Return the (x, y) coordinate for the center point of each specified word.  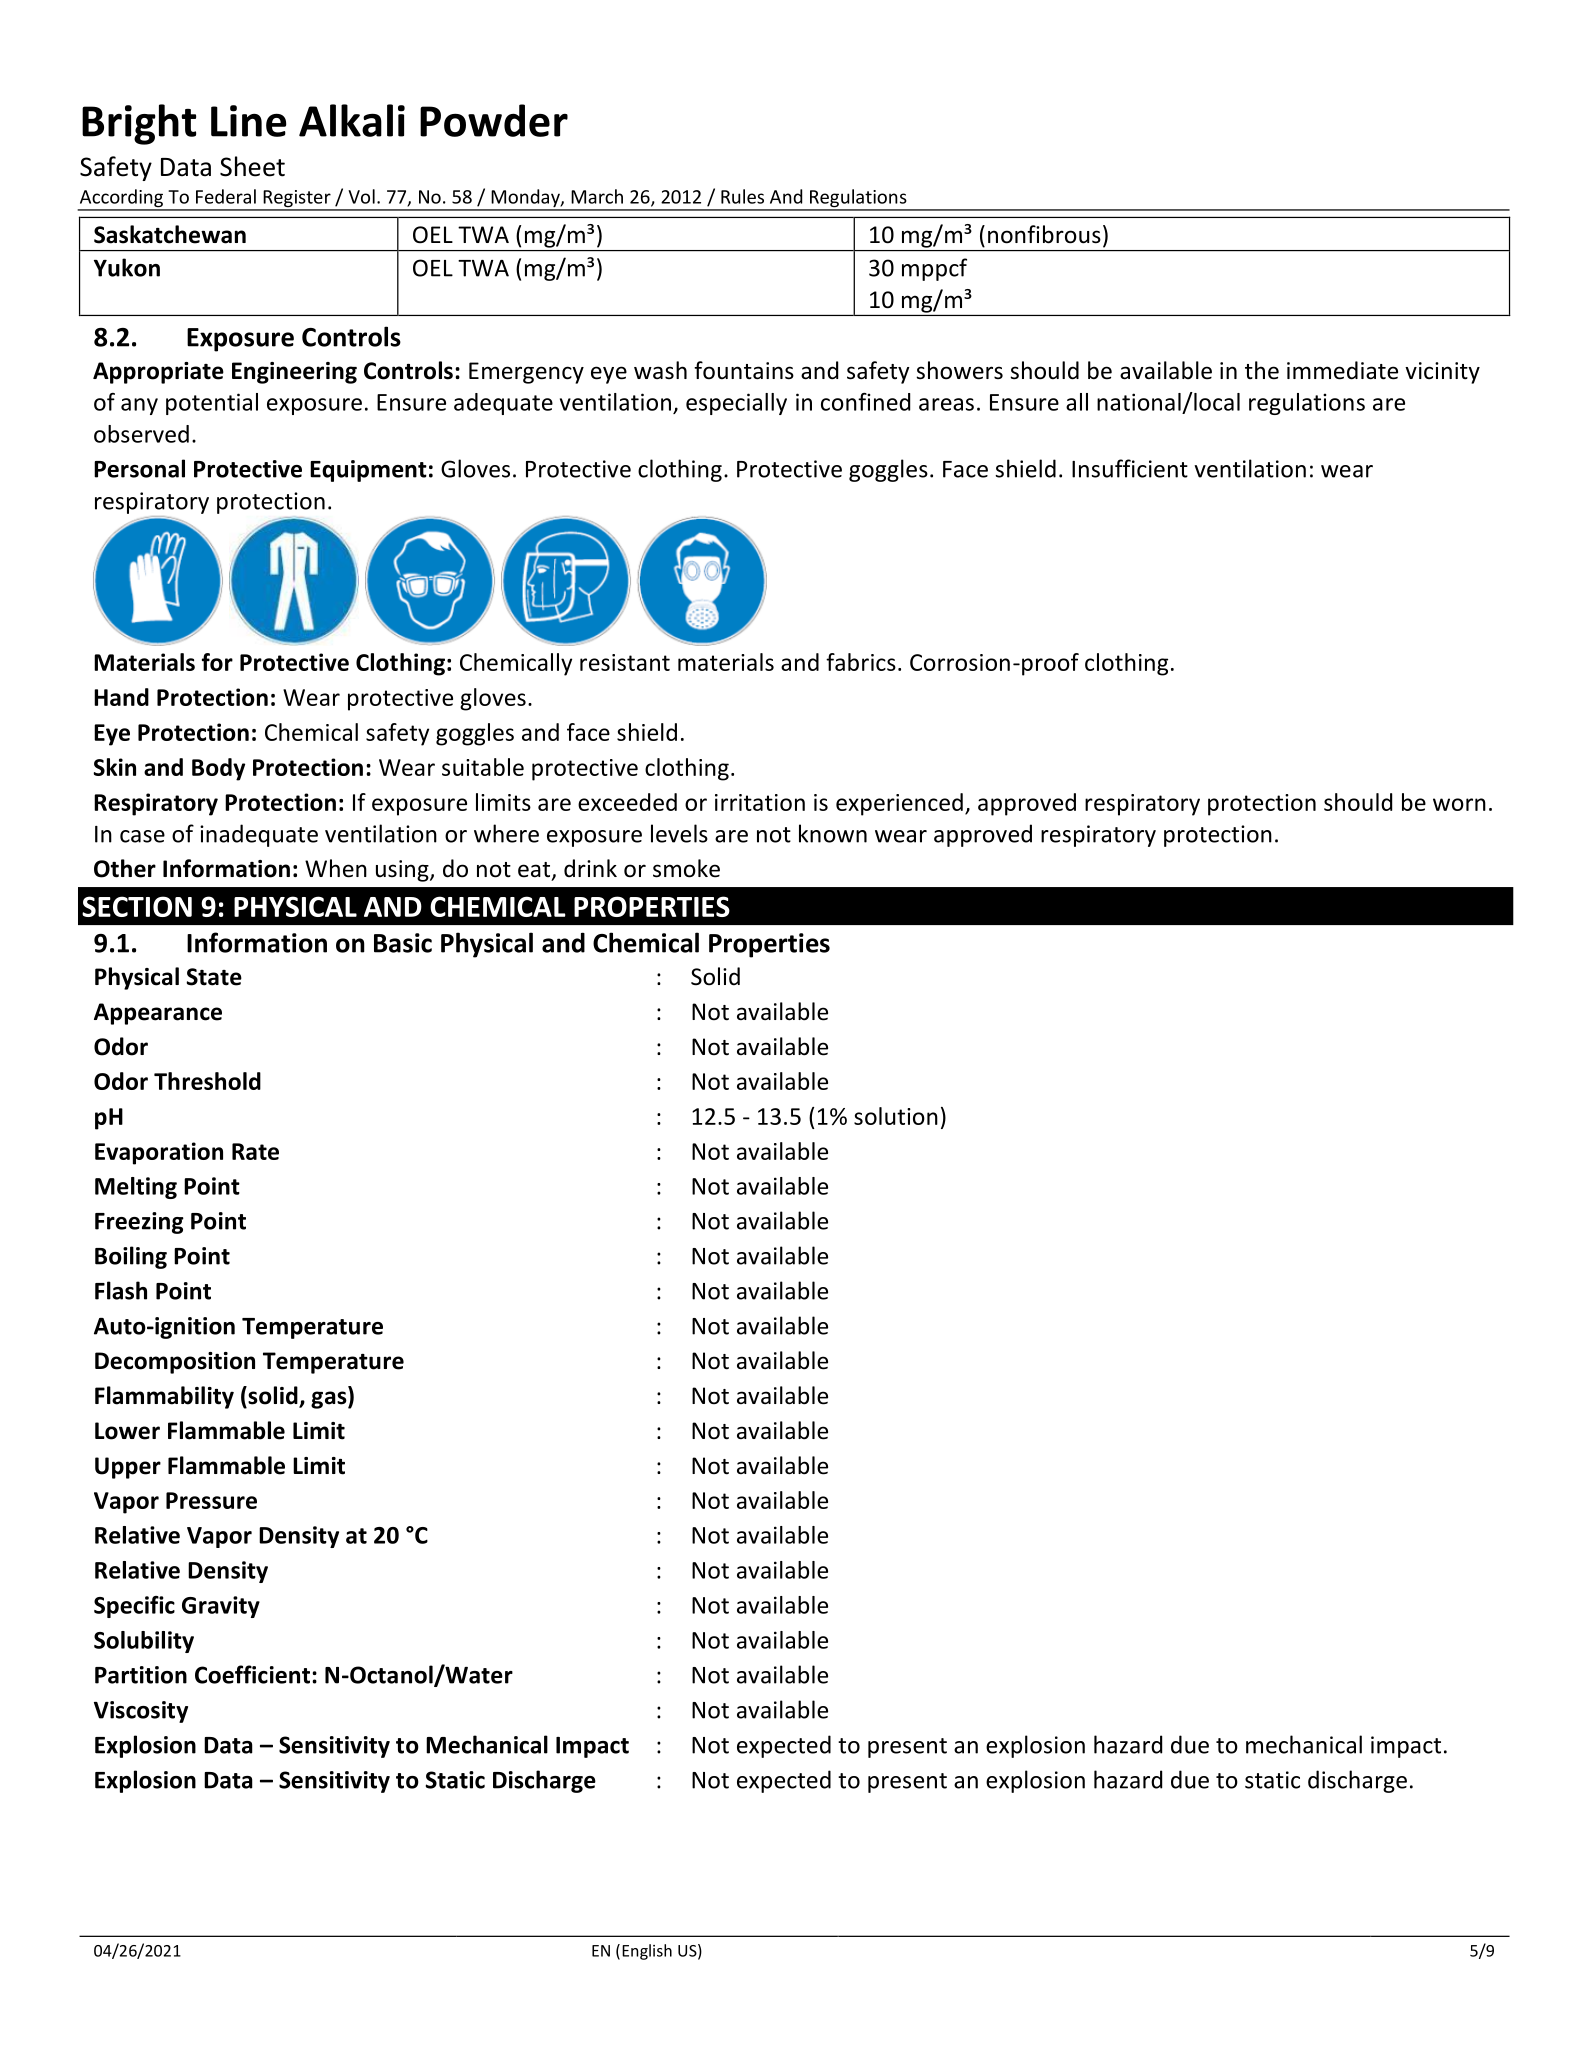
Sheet (252, 166)
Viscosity (141, 1712)
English (647, 1952)
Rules (742, 196)
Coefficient (252, 1674)
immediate (1342, 370)
